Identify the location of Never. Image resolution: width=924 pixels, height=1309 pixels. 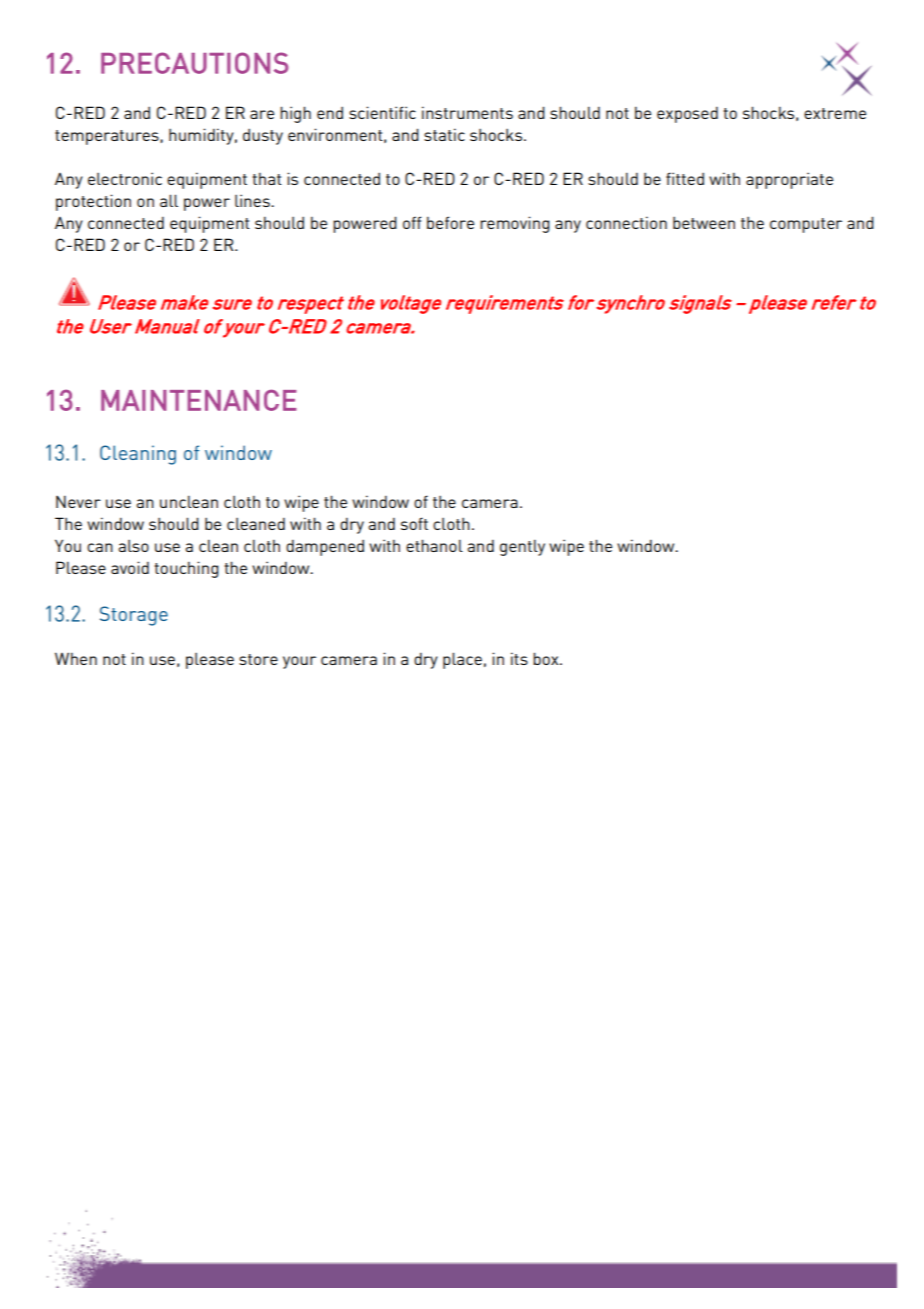
(78, 501).
